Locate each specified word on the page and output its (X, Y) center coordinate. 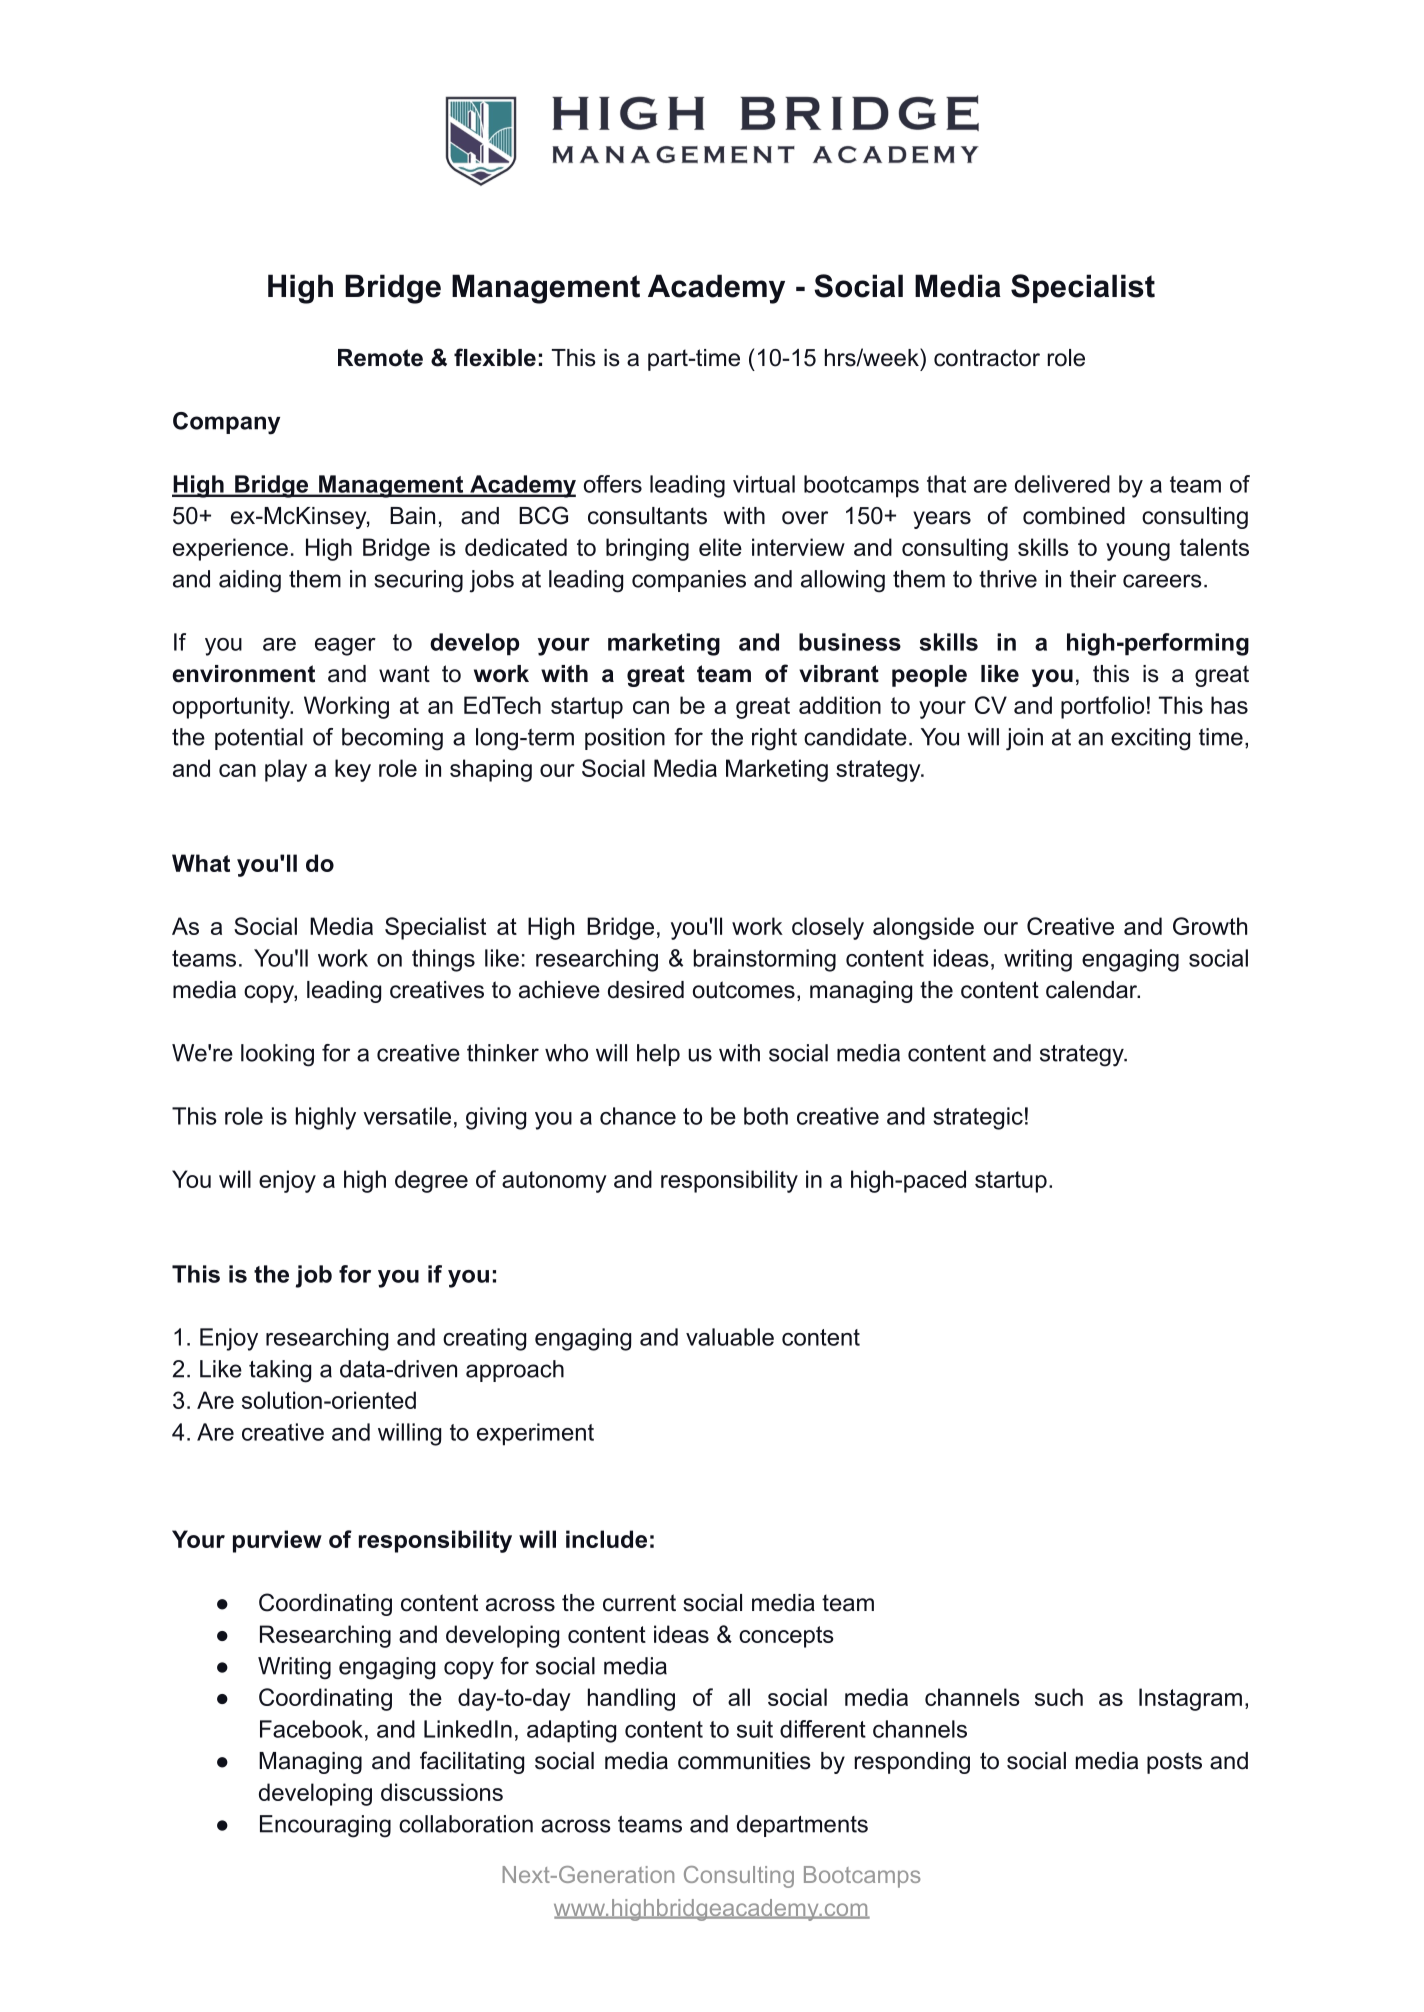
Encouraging (325, 1826)
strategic (978, 1118)
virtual (764, 484)
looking (277, 1055)
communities (744, 1761)
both (766, 1116)
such (1059, 1697)
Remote (380, 358)
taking (280, 1371)
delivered (1062, 484)
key (353, 770)
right (774, 739)
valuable (730, 1337)
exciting (1150, 739)
